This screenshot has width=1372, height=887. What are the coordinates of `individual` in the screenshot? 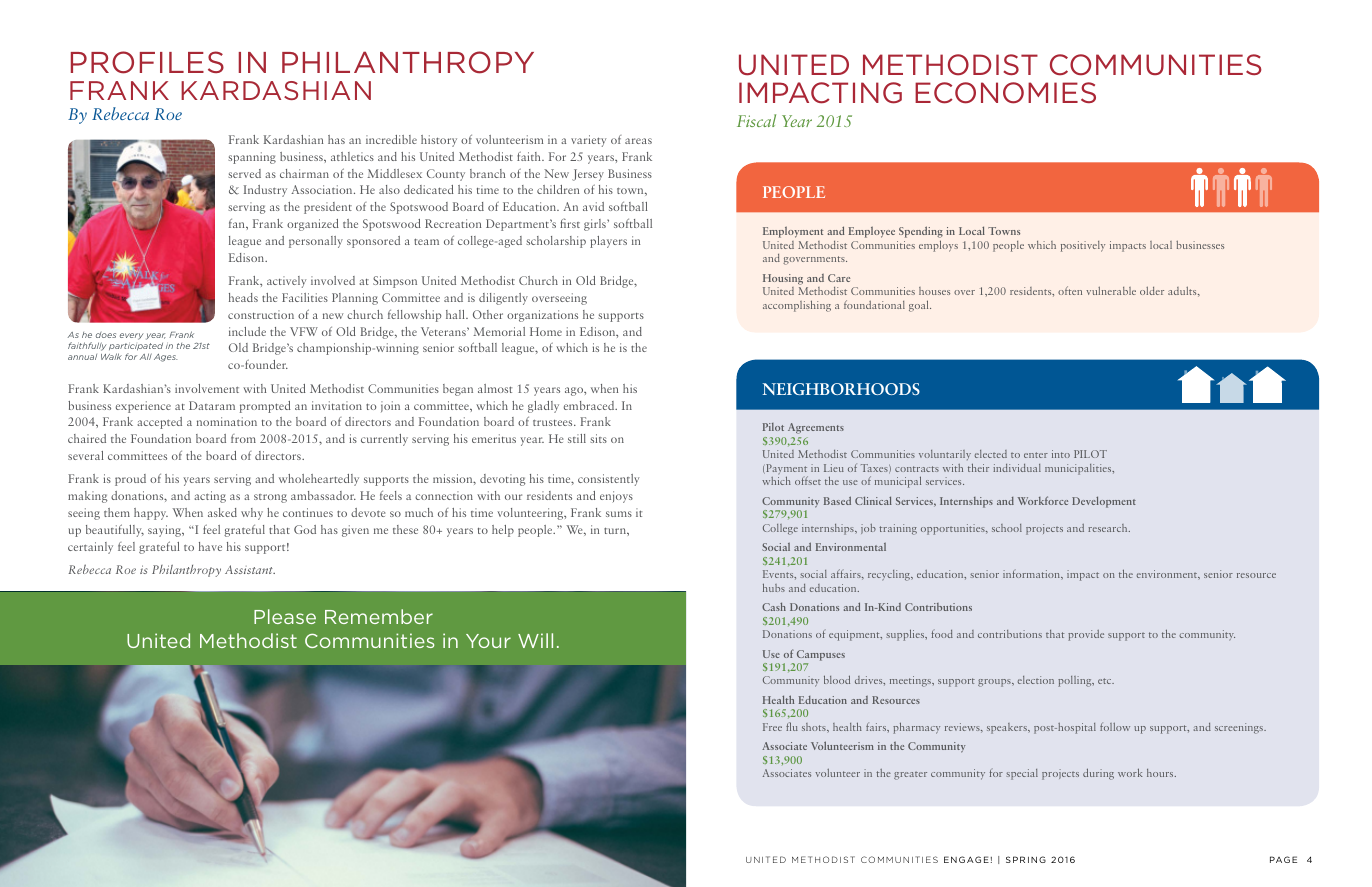 It's located at (1017, 468).
